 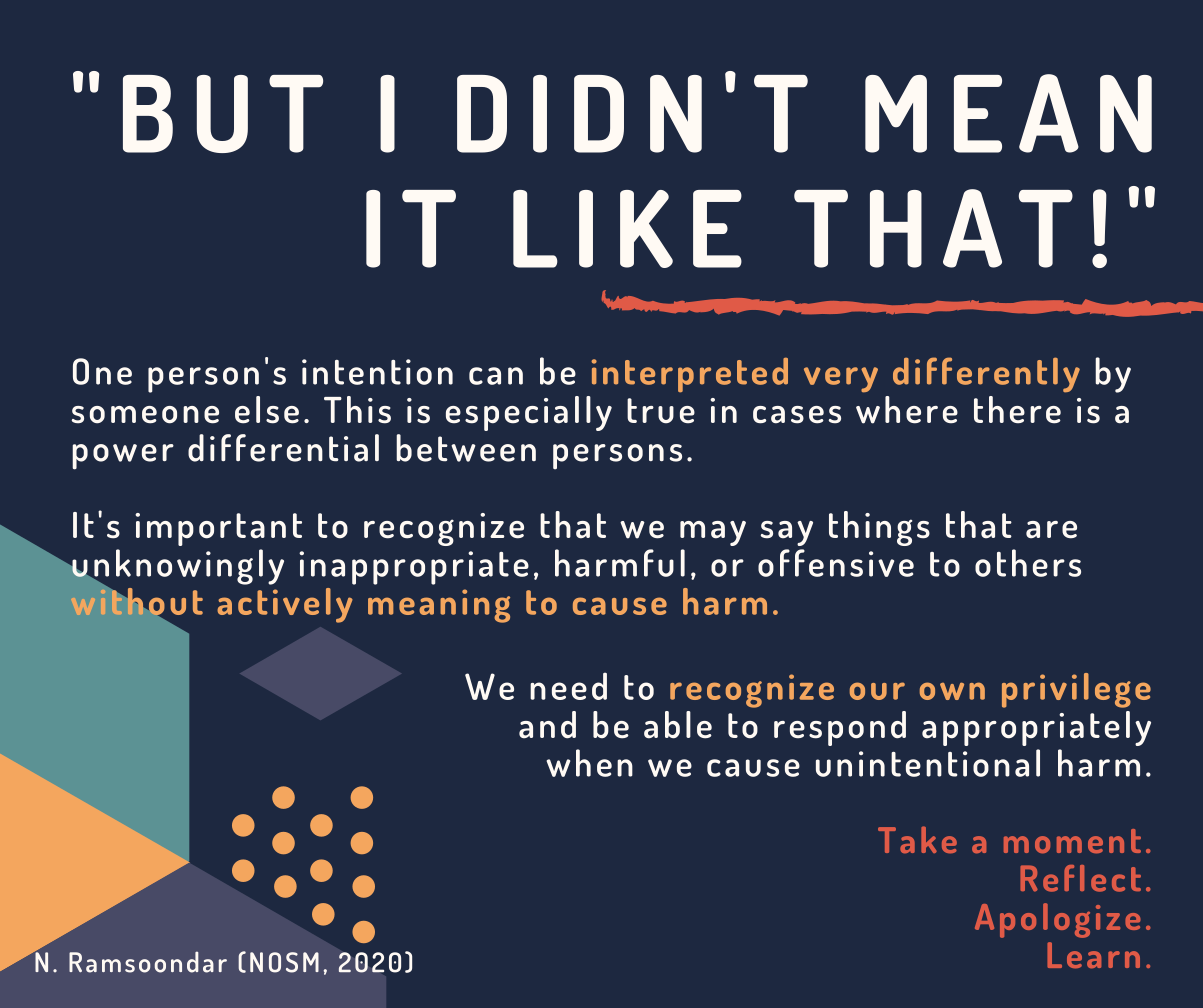 I want to click on BUT, so click(x=223, y=114).
